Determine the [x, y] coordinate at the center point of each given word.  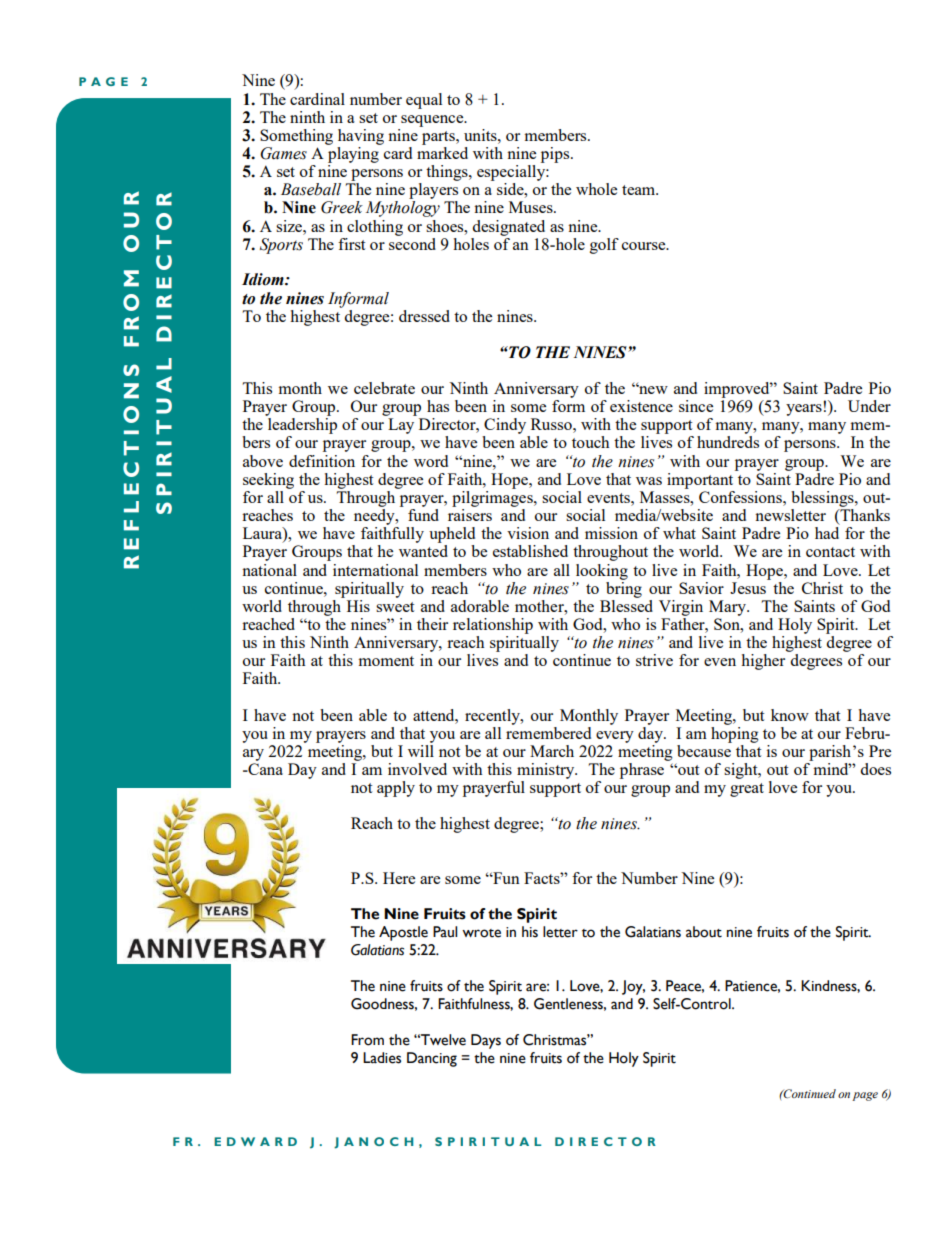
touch [590, 442]
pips [556, 155]
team [640, 190]
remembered [548, 731]
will [421, 749]
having [361, 137]
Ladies [382, 1058]
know [790, 715]
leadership [302, 427]
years [804, 410]
